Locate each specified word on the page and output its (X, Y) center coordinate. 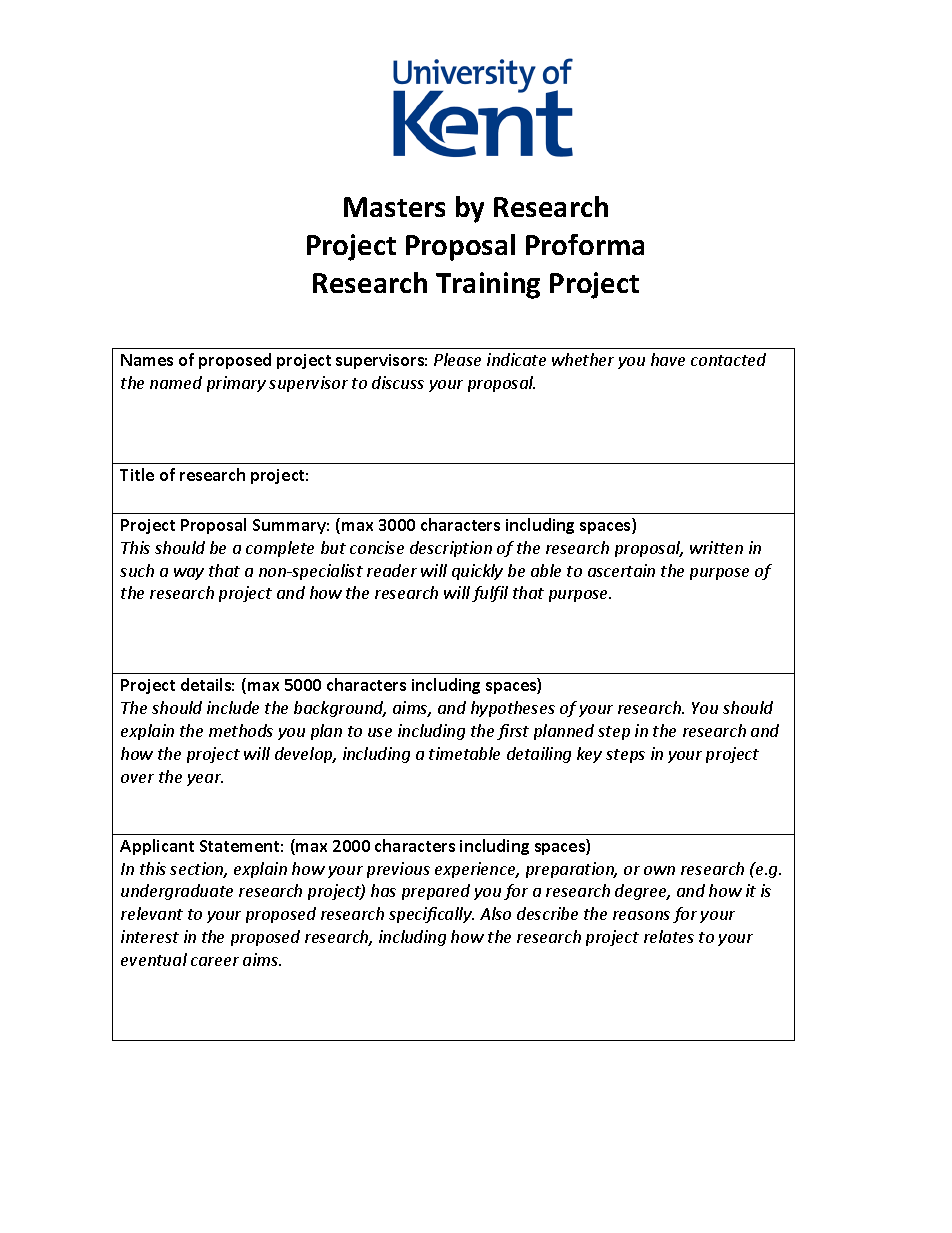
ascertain (621, 570)
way (189, 574)
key (589, 755)
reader (392, 570)
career (215, 961)
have (668, 359)
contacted (728, 359)
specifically (431, 915)
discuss (398, 382)
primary (236, 384)
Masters (394, 207)
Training (488, 285)
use (380, 732)
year (205, 780)
